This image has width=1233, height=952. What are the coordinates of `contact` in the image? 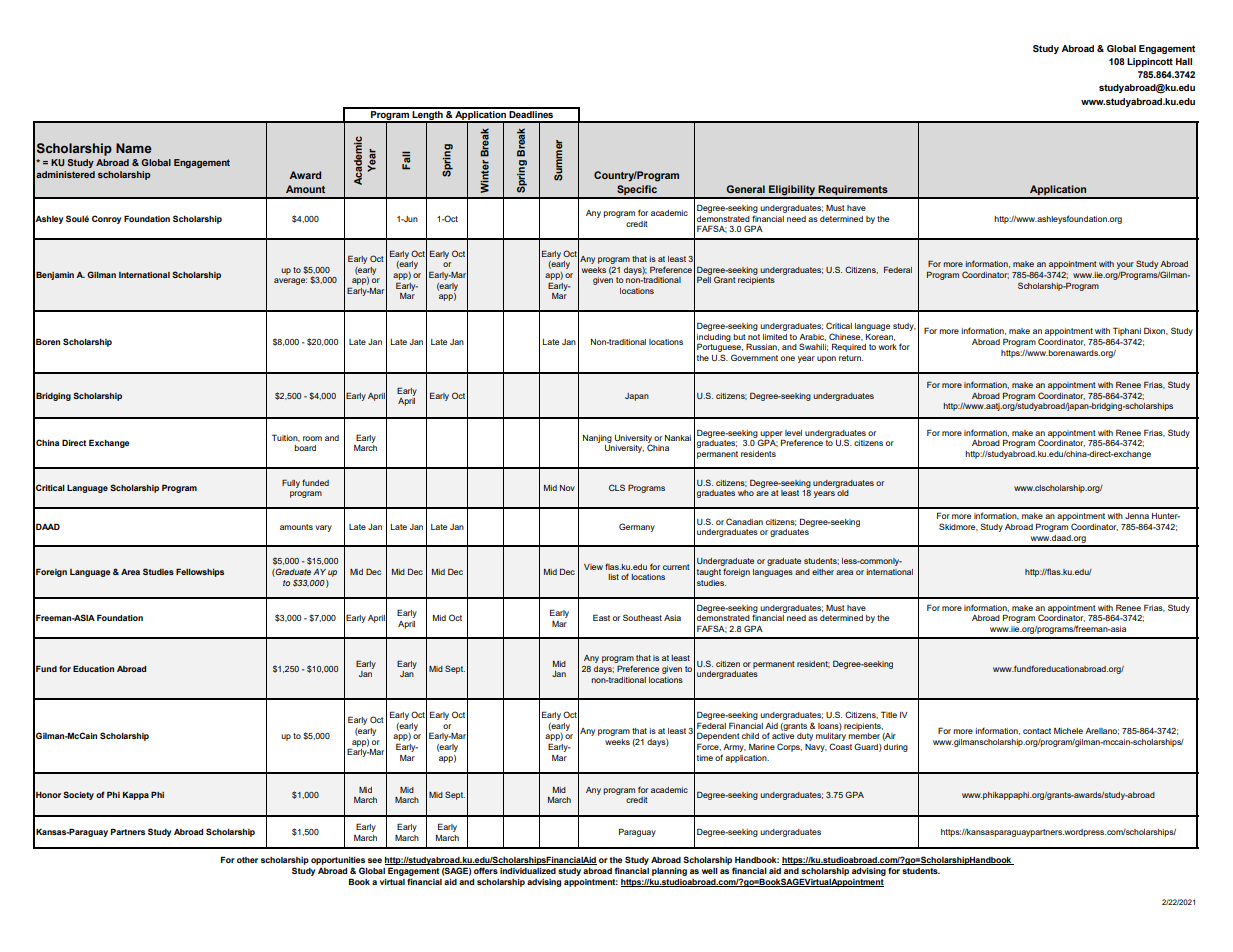 It's located at (1037, 731).
